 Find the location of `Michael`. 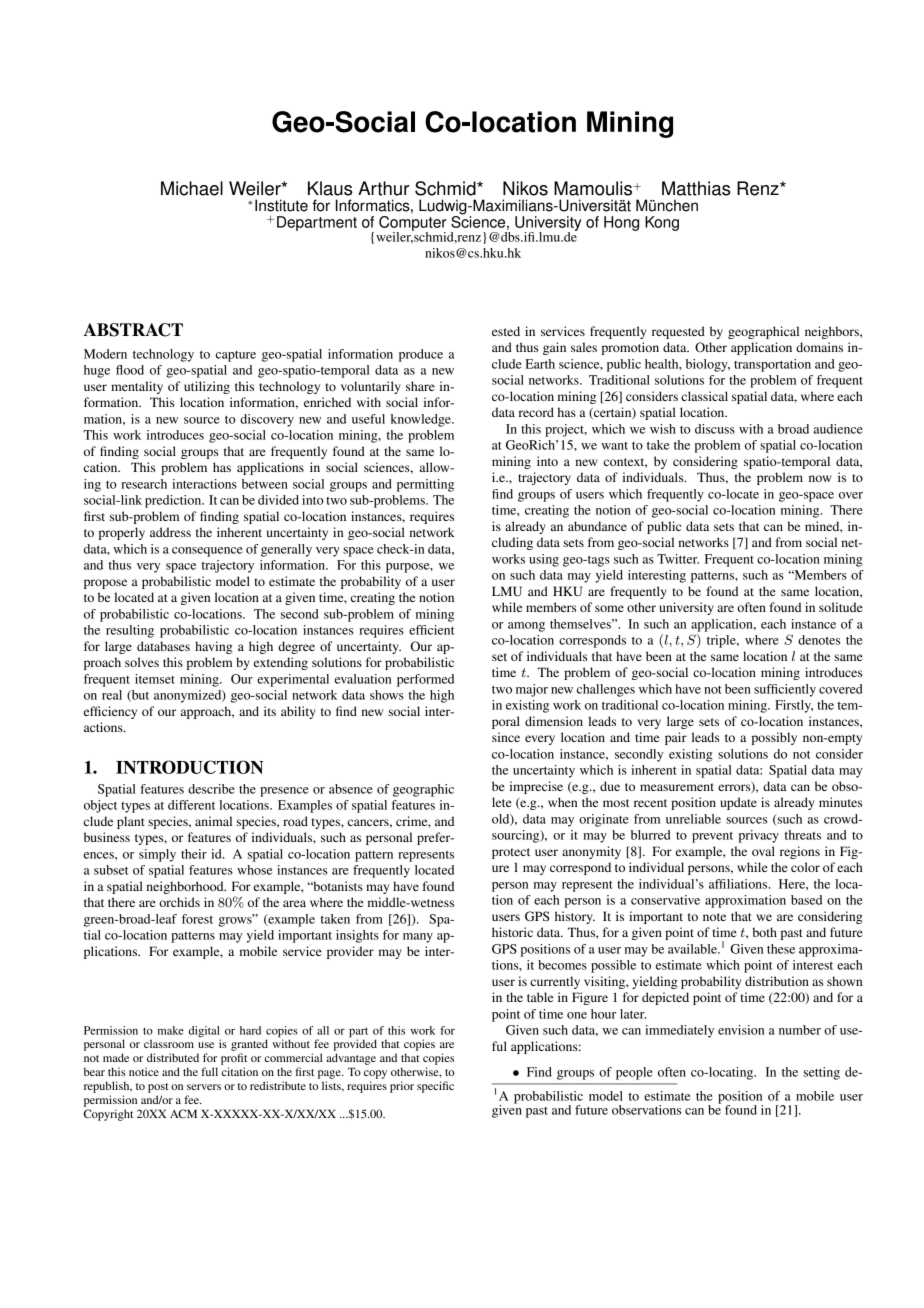

Michael is located at coordinates (192, 188).
